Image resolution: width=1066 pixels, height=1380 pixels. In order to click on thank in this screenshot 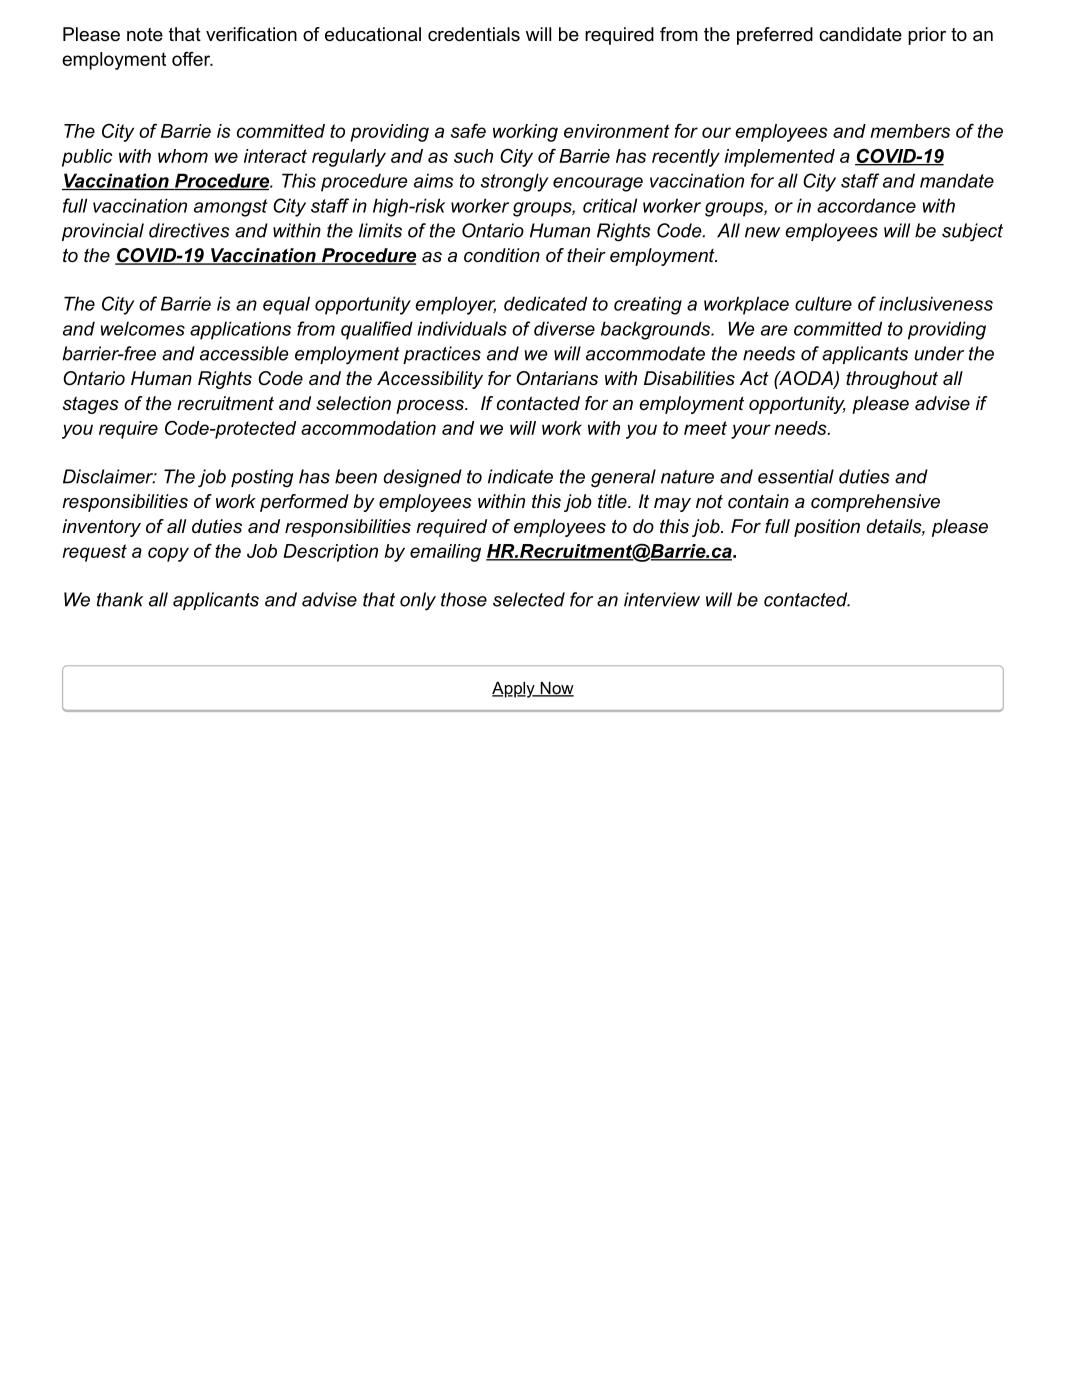, I will do `click(120, 599)`.
